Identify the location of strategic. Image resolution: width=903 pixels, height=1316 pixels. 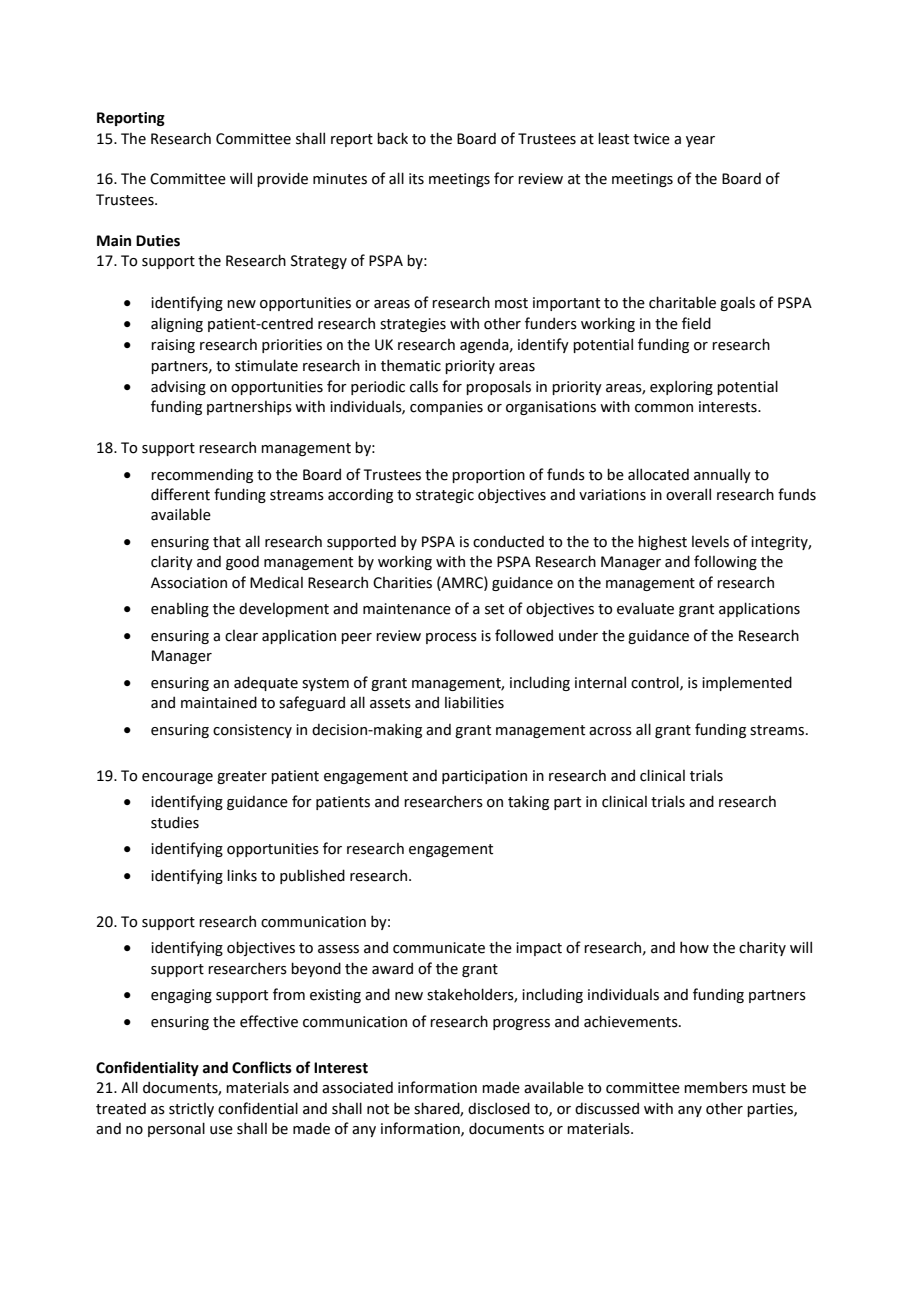
(445, 496).
